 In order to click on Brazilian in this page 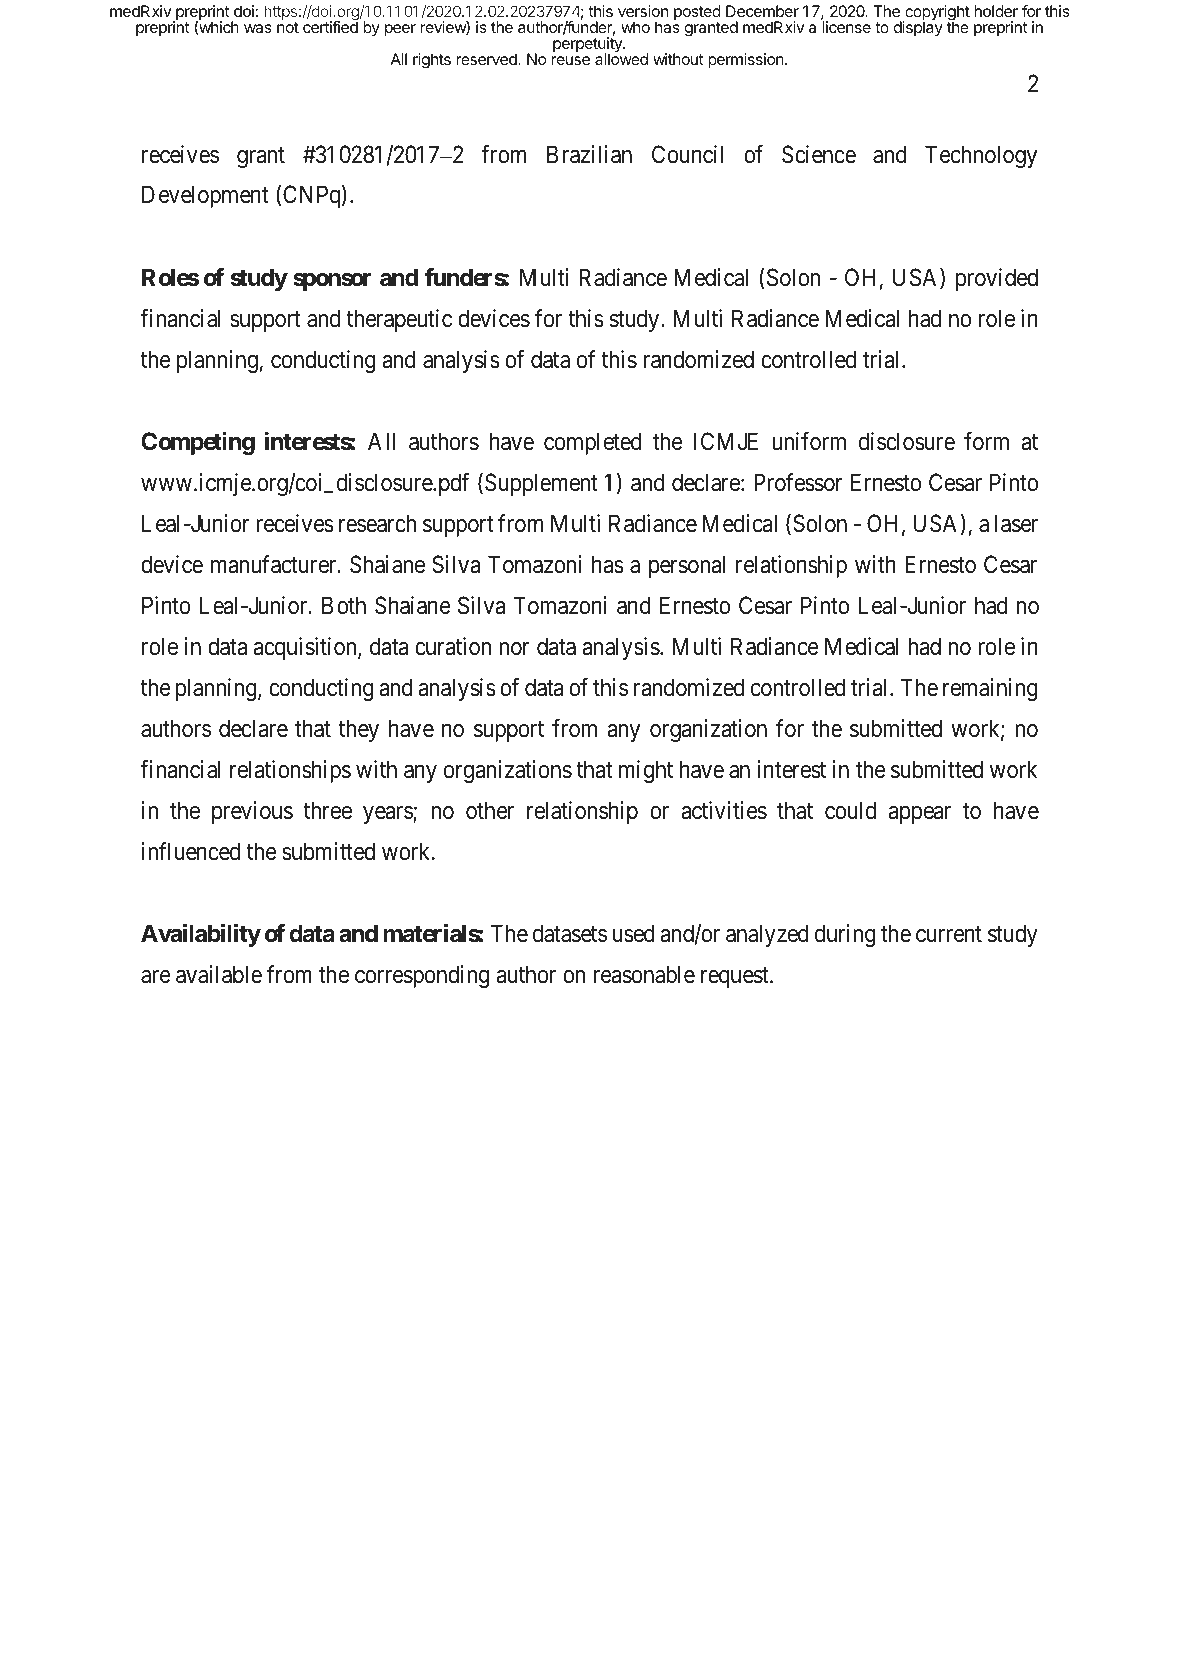, I will do `click(589, 154)`.
